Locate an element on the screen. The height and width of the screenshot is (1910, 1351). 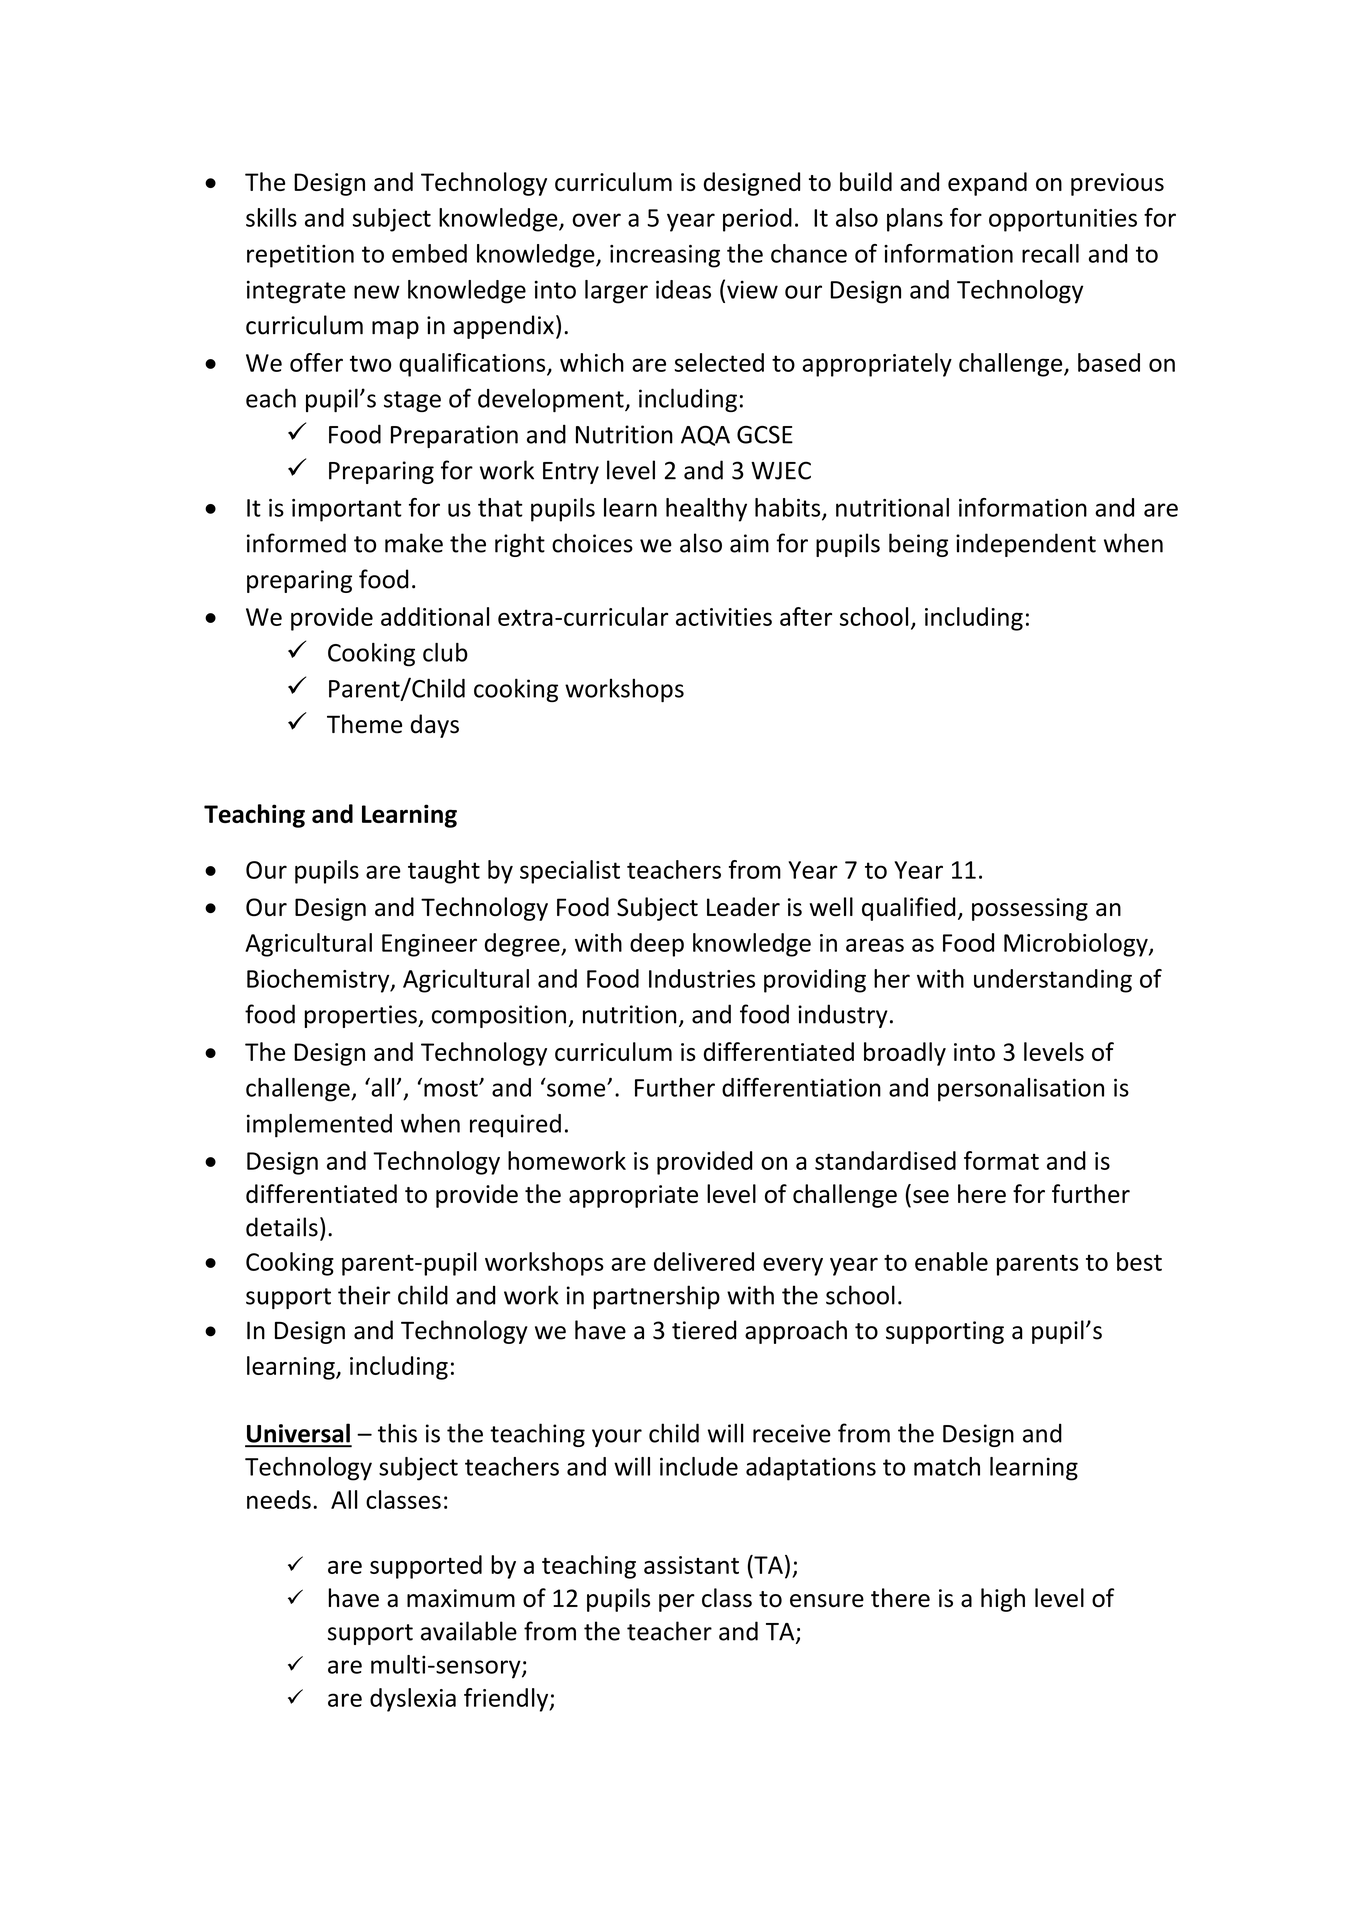
independent is located at coordinates (1026, 545).
